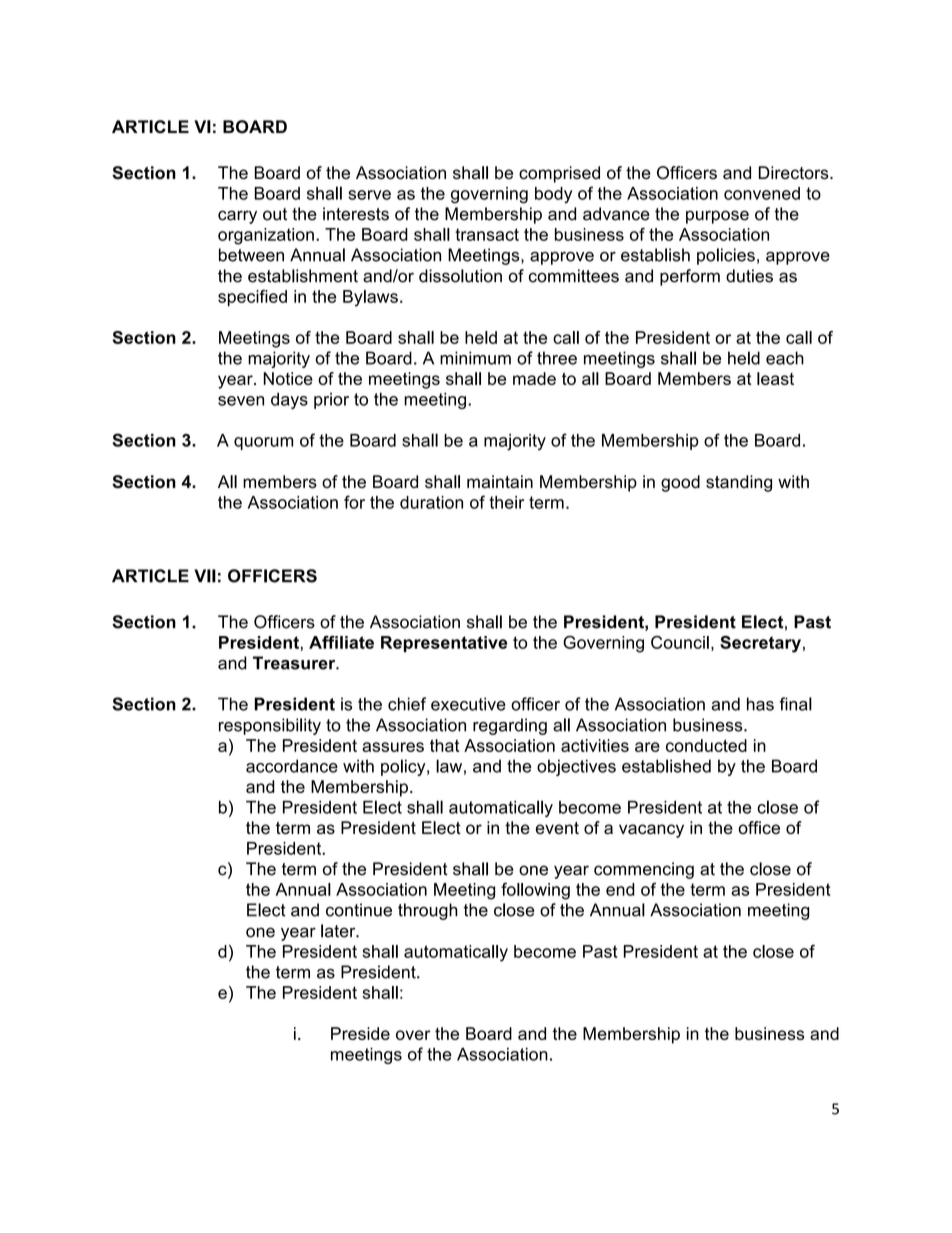 This document has width=952, height=1233. I want to click on Secretary, so click(760, 644).
